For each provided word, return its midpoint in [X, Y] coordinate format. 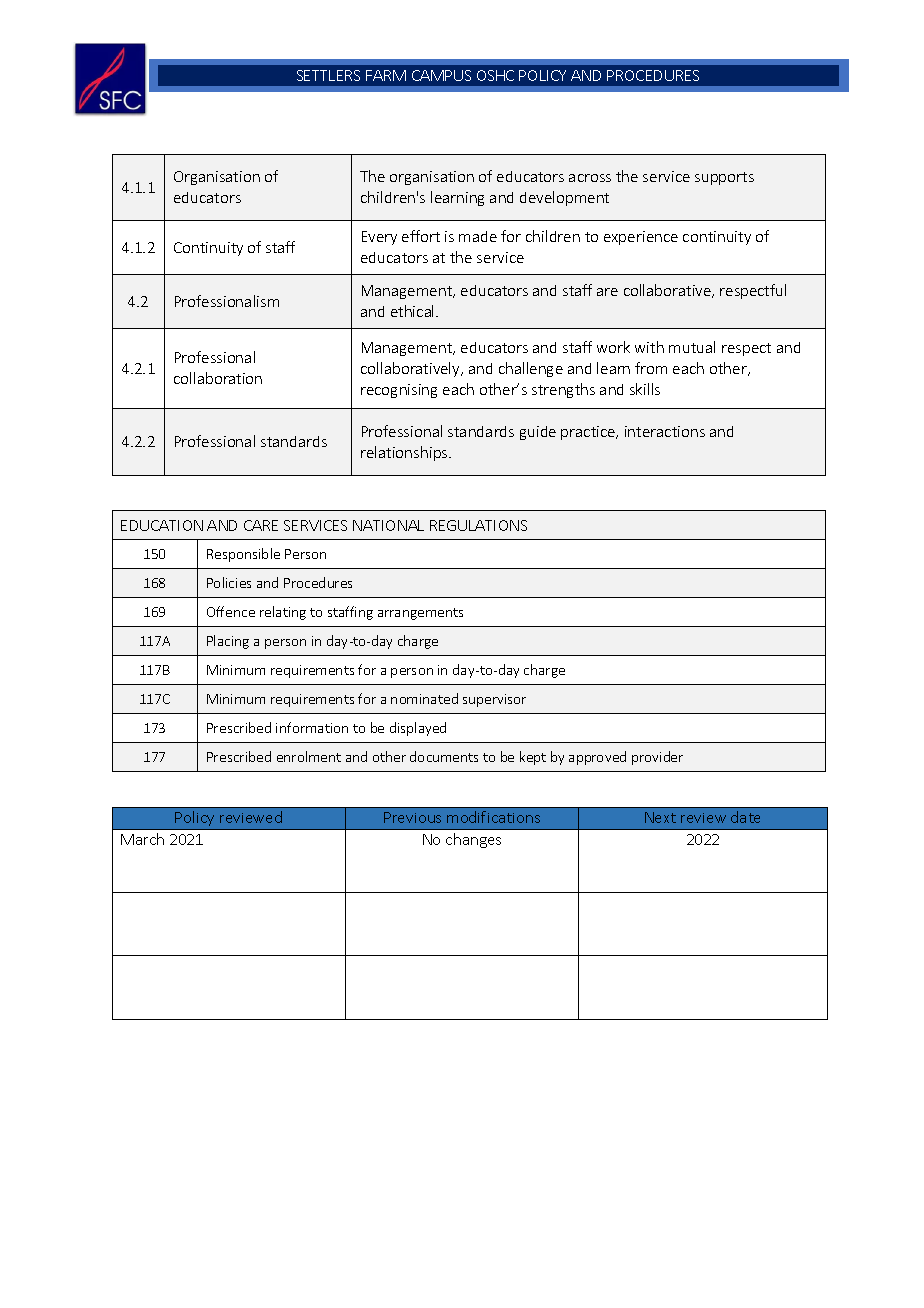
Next [660, 817]
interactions [665, 431]
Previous [412, 817]
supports [724, 178]
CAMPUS [441, 75]
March [142, 839]
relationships [405, 453]
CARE [261, 525]
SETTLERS [328, 75]
